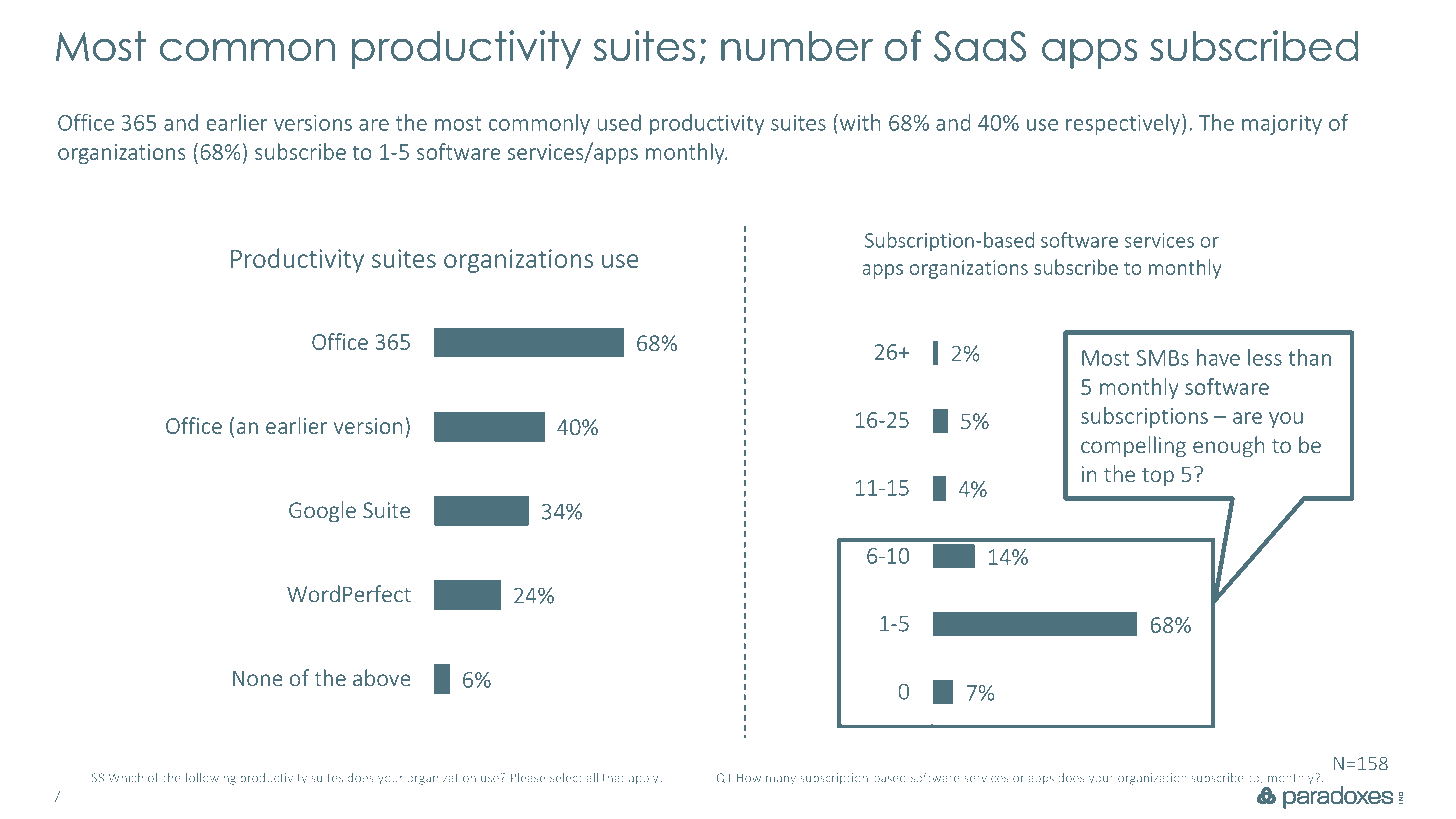 This document has height=819, width=1456. What do you see at coordinates (797, 46) in the document?
I see `number` at bounding box center [797, 46].
